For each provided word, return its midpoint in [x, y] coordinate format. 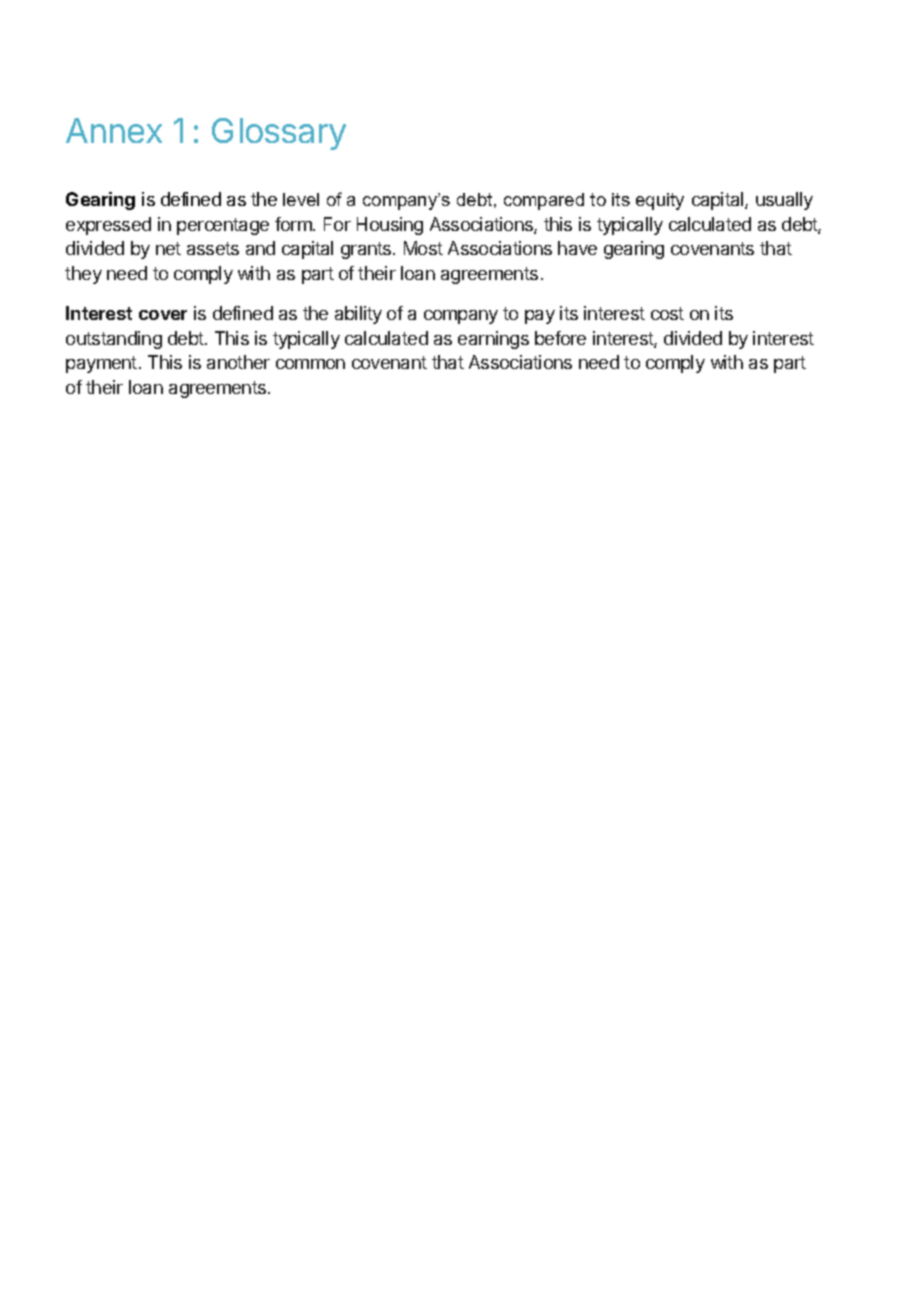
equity [660, 201]
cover [163, 315]
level [301, 199]
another [238, 362]
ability [358, 315]
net [168, 248]
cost [667, 313]
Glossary [279, 134]
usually [784, 201]
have [577, 248]
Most [423, 248]
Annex [114, 130]
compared [544, 201]
